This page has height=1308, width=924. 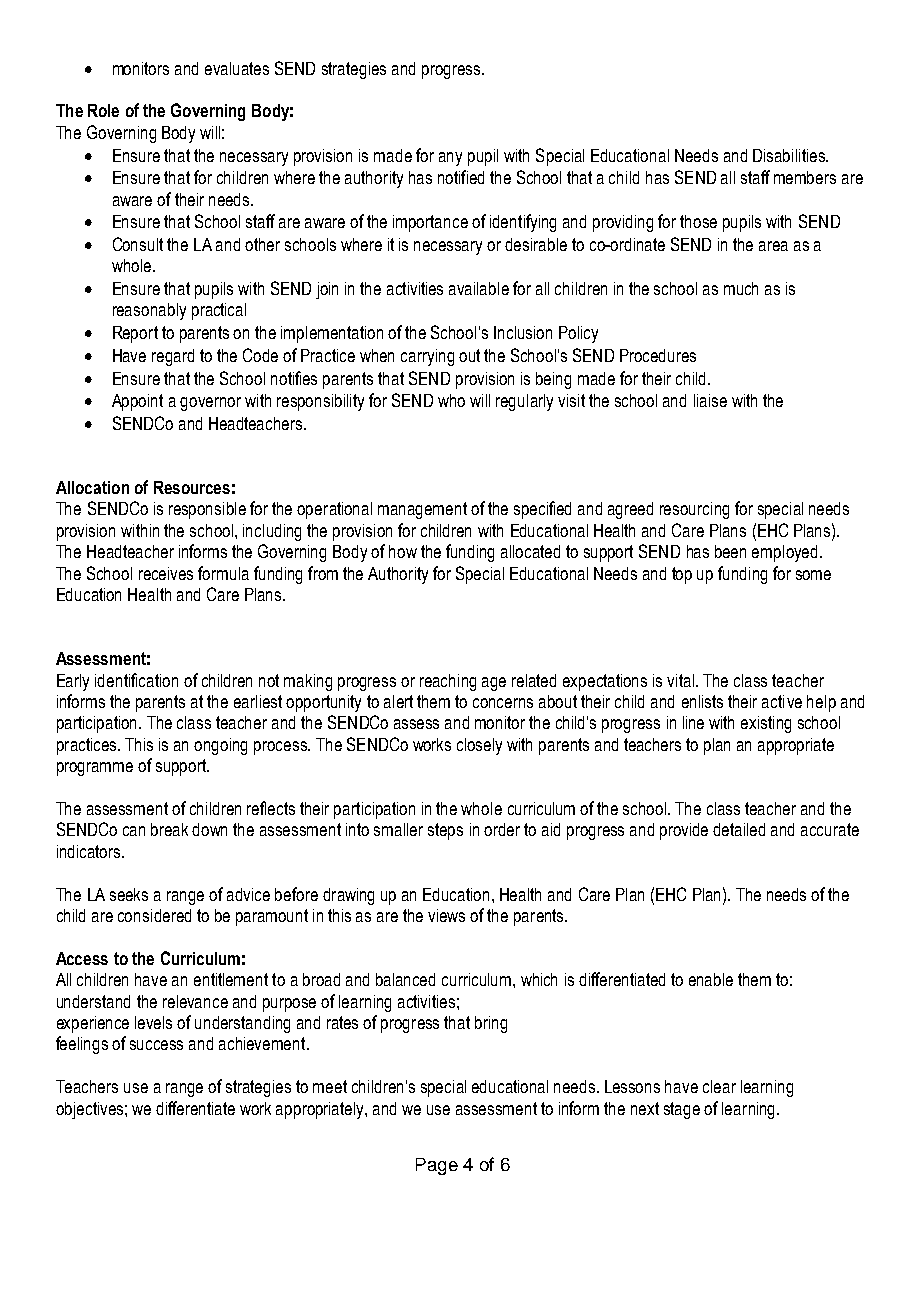 What do you see at coordinates (103, 110) in the page?
I see `Role` at bounding box center [103, 110].
